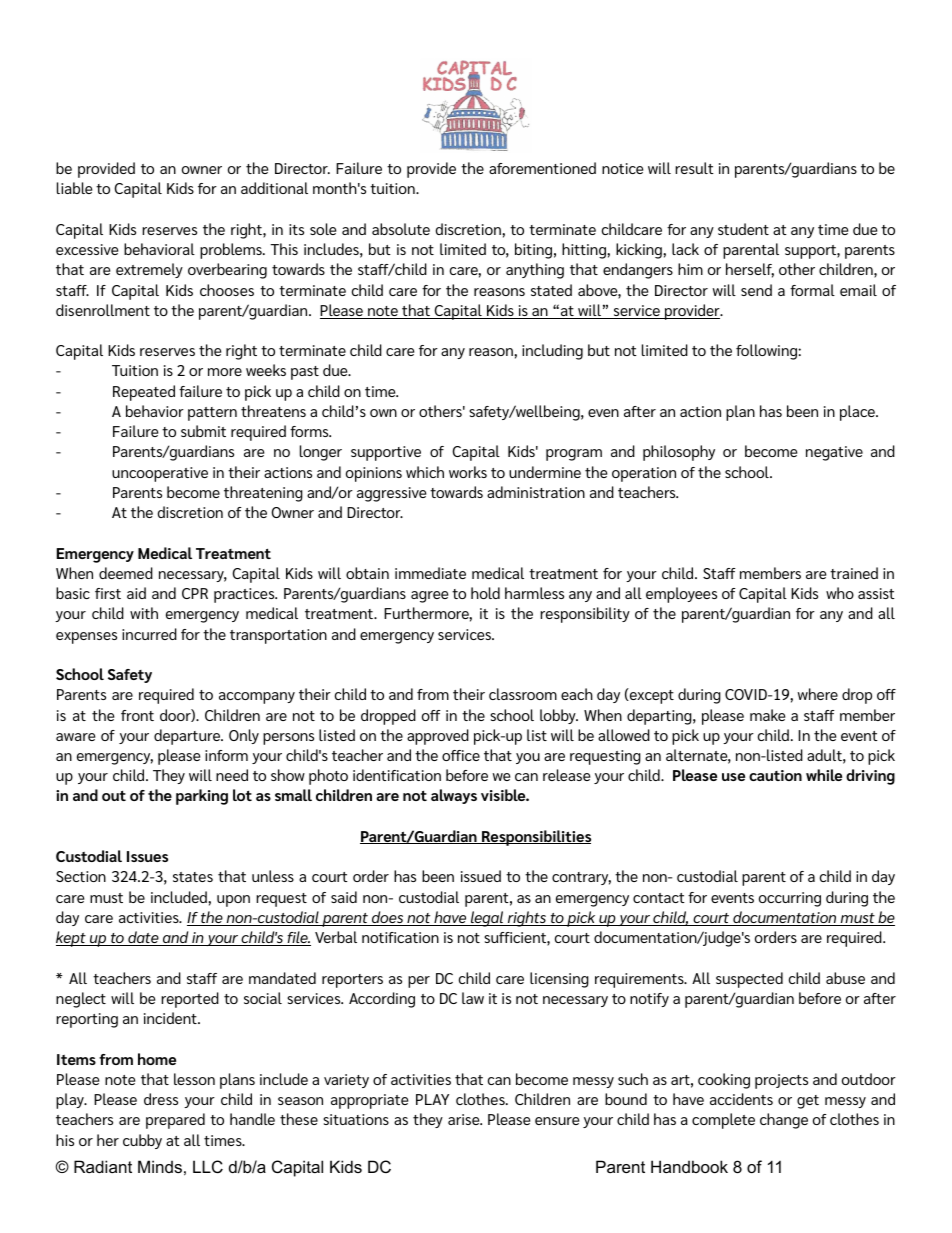 The image size is (952, 1233). Describe the element at coordinates (454, 796) in the screenshot. I see `always` at that location.
